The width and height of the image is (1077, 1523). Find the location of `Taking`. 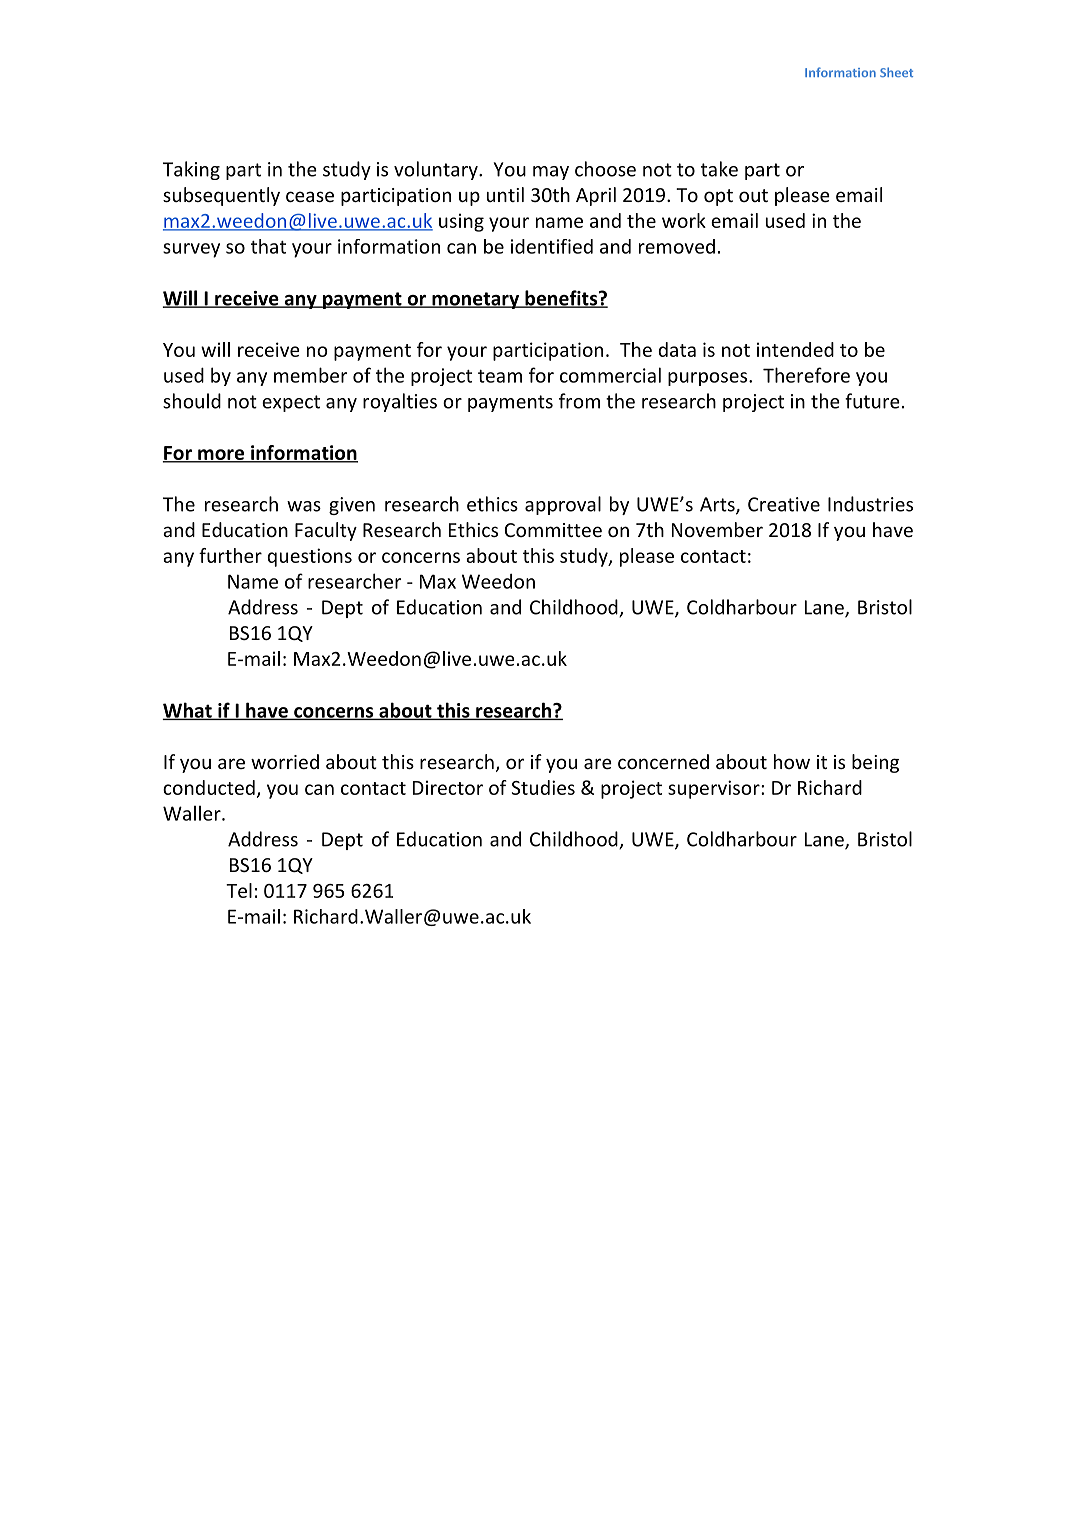

Taking is located at coordinates (191, 170).
